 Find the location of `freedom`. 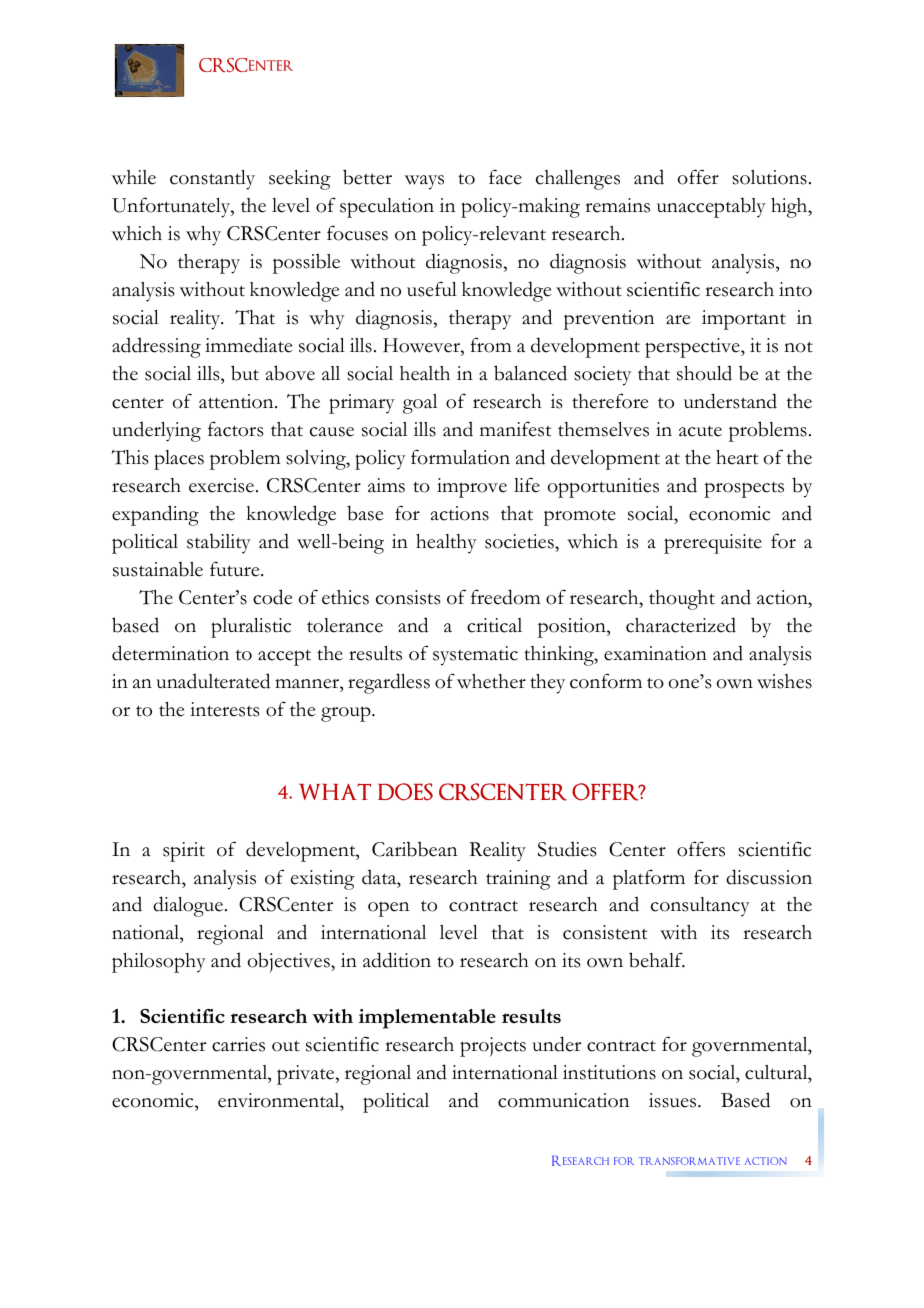

freedom is located at coordinates (505, 597).
